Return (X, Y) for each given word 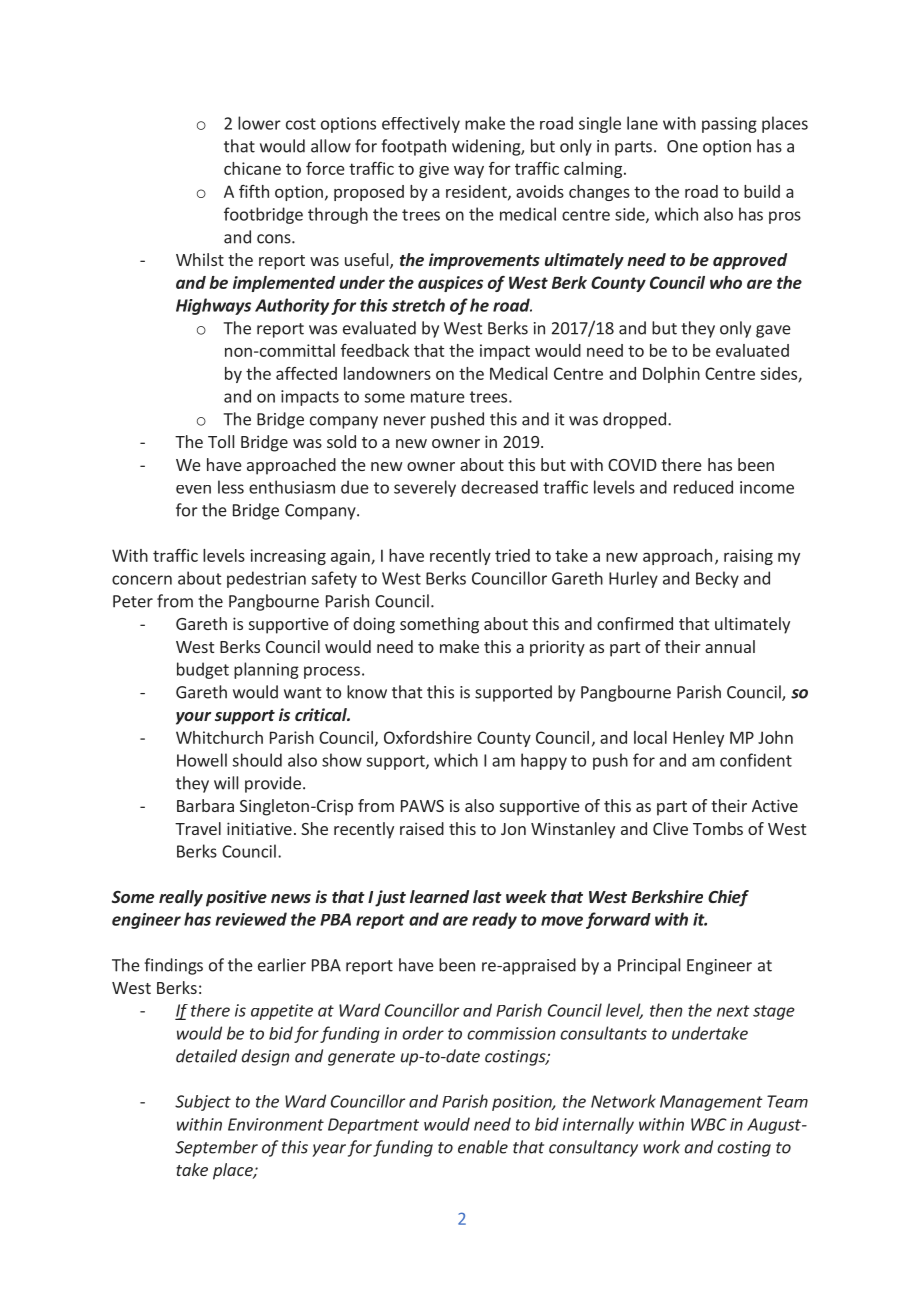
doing (374, 625)
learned (439, 896)
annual (730, 646)
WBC (709, 1124)
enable (483, 1147)
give (434, 170)
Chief (728, 898)
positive (236, 898)
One (682, 146)
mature (438, 397)
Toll (221, 441)
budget (203, 670)
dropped (634, 420)
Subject (203, 1103)
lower (259, 123)
